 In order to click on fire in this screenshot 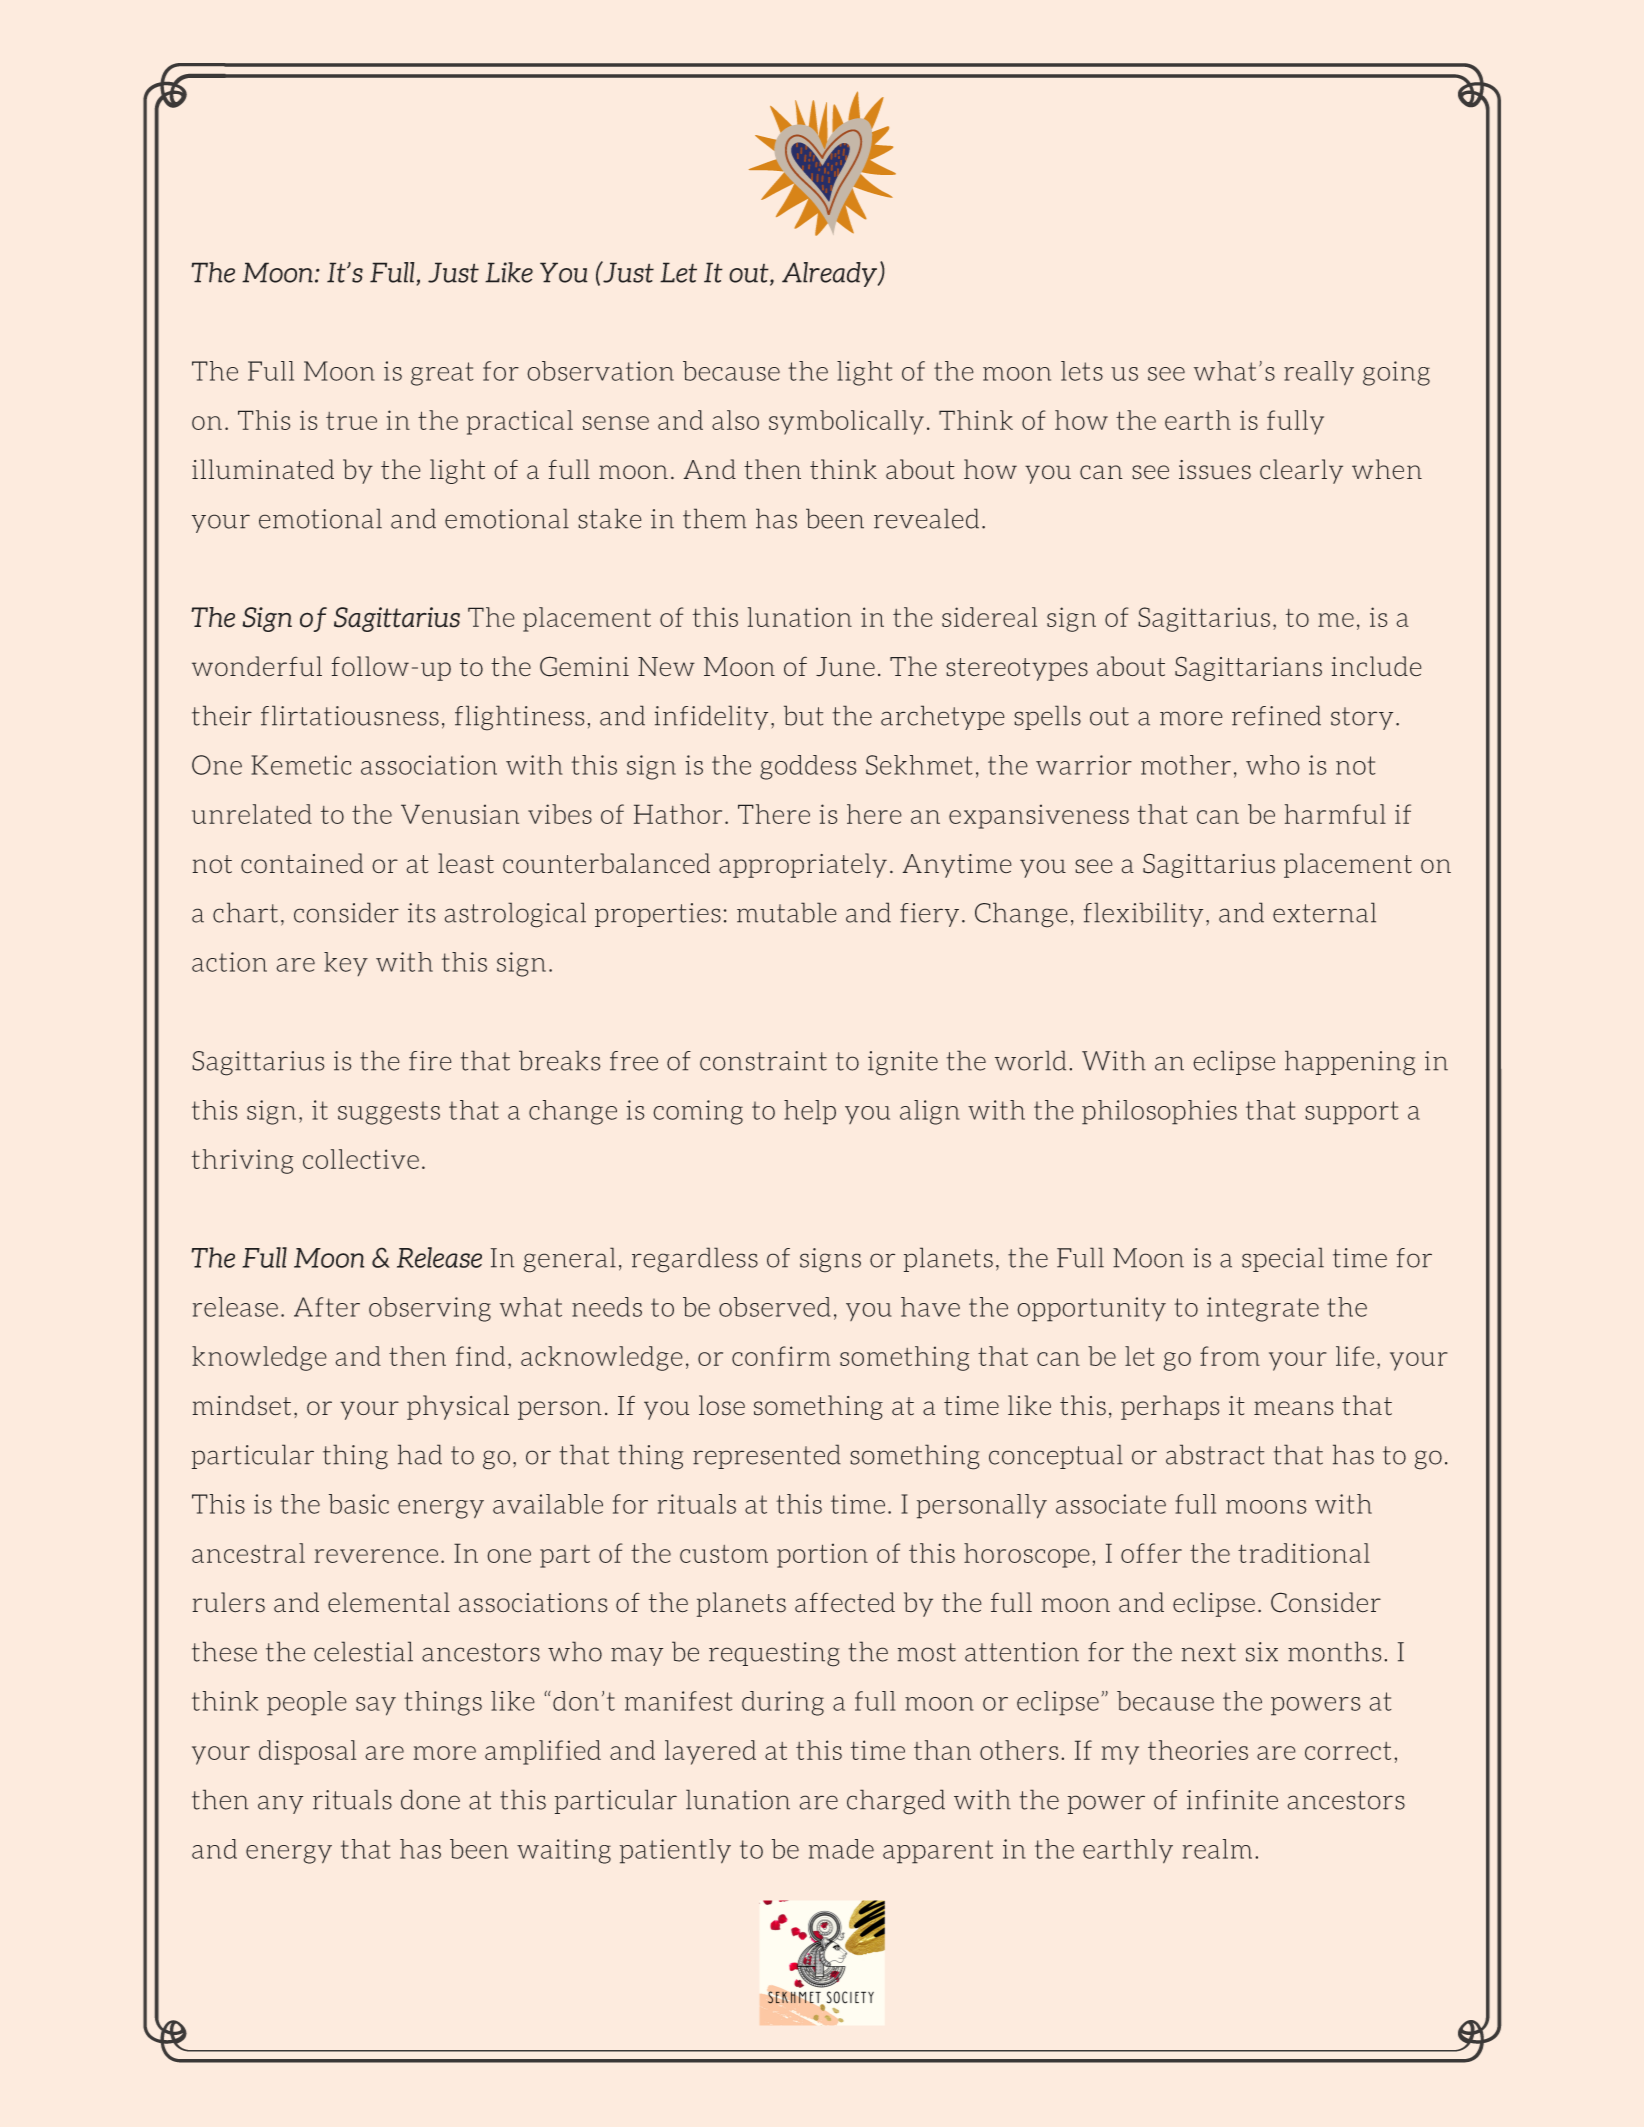, I will do `click(430, 1061)`.
